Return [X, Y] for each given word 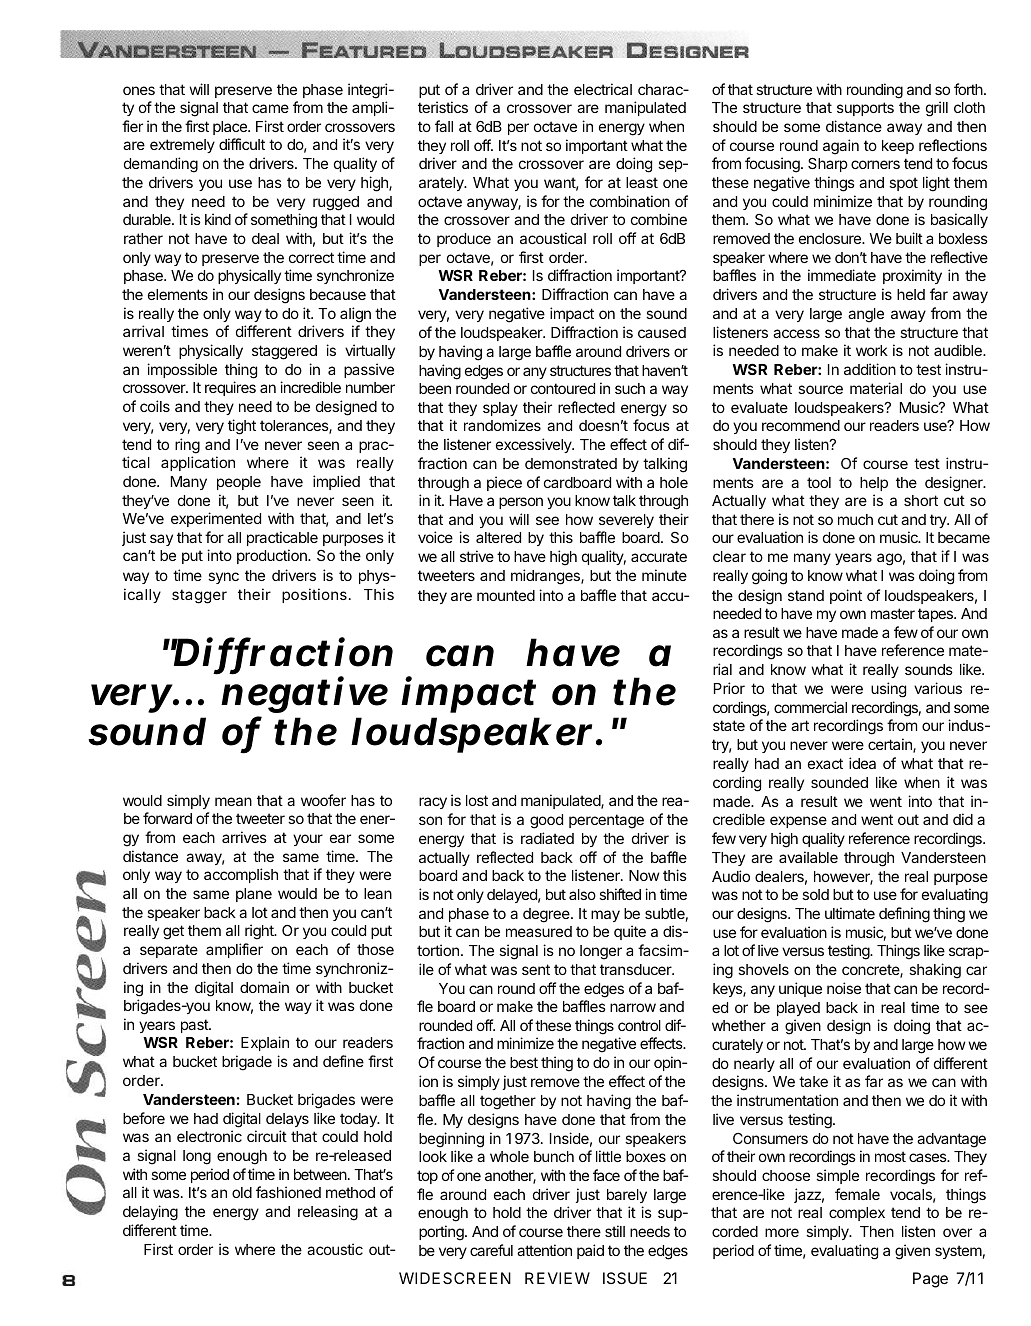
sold [815, 894]
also [582, 894]
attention [544, 1250]
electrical [603, 89]
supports [865, 109]
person [521, 503]
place [231, 128]
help [874, 484]
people [239, 483]
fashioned [288, 1192]
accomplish [241, 875]
